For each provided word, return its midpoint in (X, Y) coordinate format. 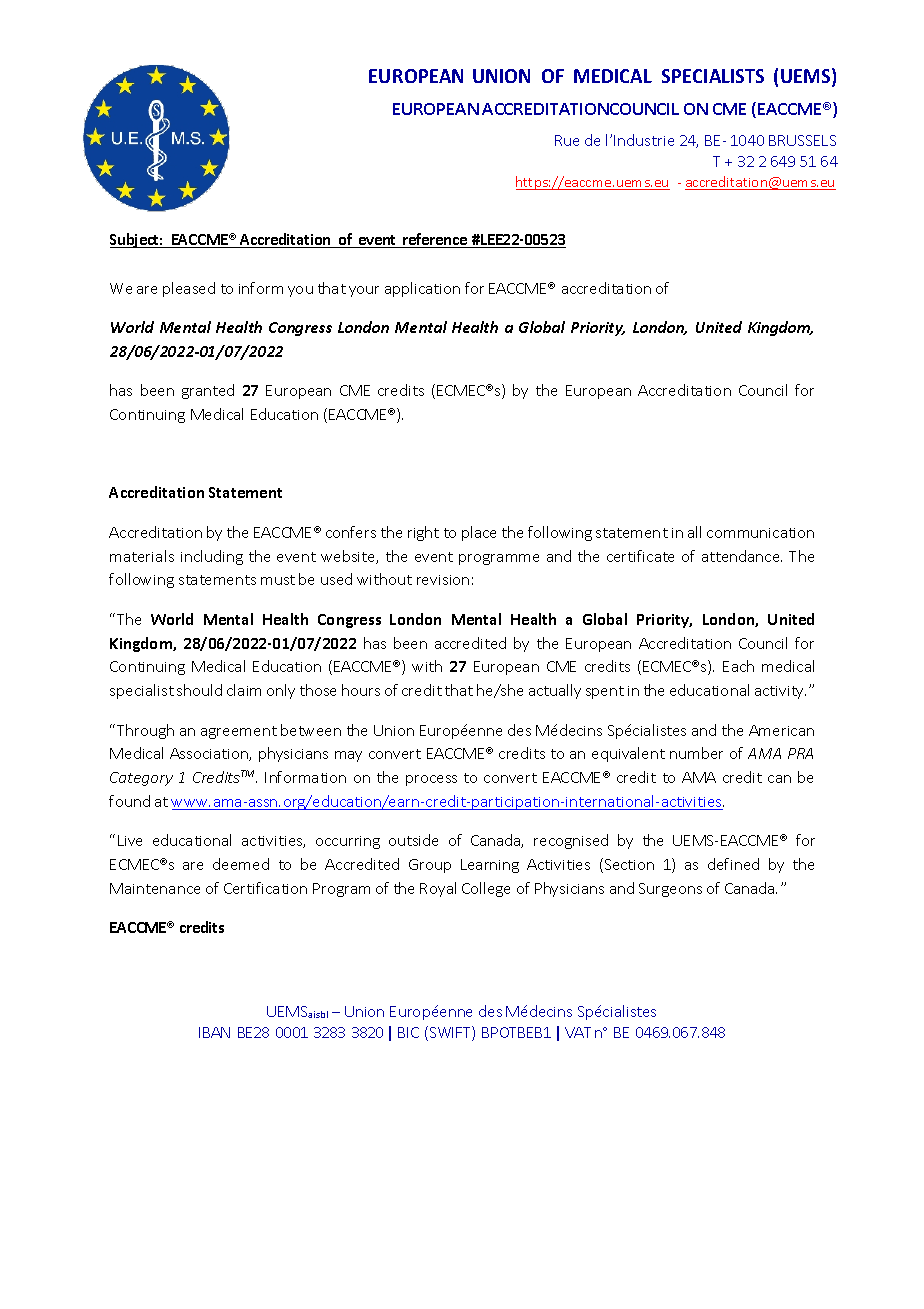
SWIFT (451, 1033)
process (431, 780)
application (422, 289)
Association (210, 754)
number (696, 753)
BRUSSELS (802, 140)
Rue (567, 140)
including (212, 557)
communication (760, 533)
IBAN (214, 1032)
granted (208, 391)
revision (443, 580)
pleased (189, 289)
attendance (742, 556)
